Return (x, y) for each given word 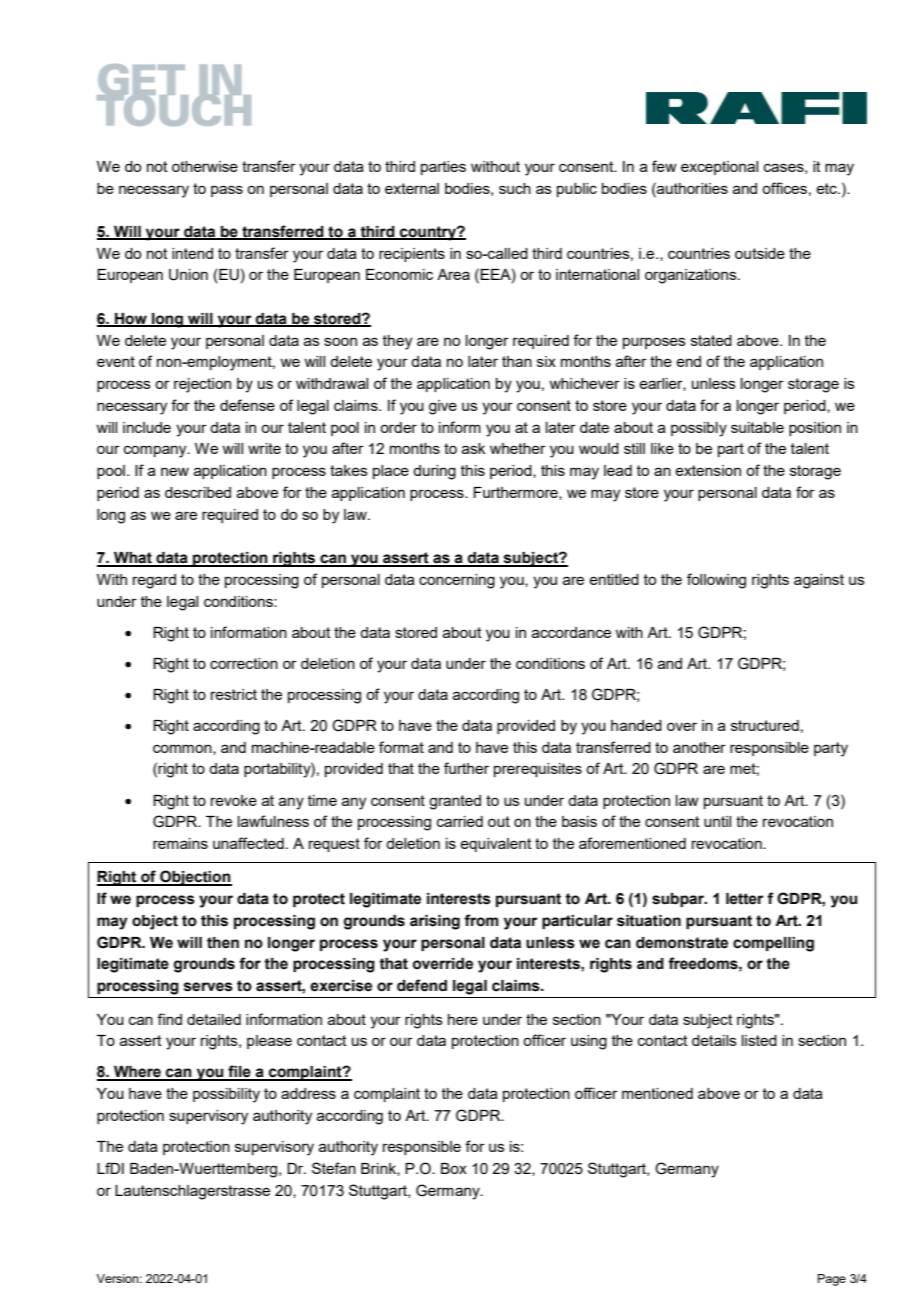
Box (454, 1168)
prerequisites (538, 770)
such (515, 188)
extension (708, 470)
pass (227, 191)
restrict (234, 694)
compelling (773, 944)
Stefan (334, 1168)
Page (832, 1280)
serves (208, 987)
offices (784, 188)
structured (765, 725)
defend (422, 985)
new (175, 471)
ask (473, 448)
